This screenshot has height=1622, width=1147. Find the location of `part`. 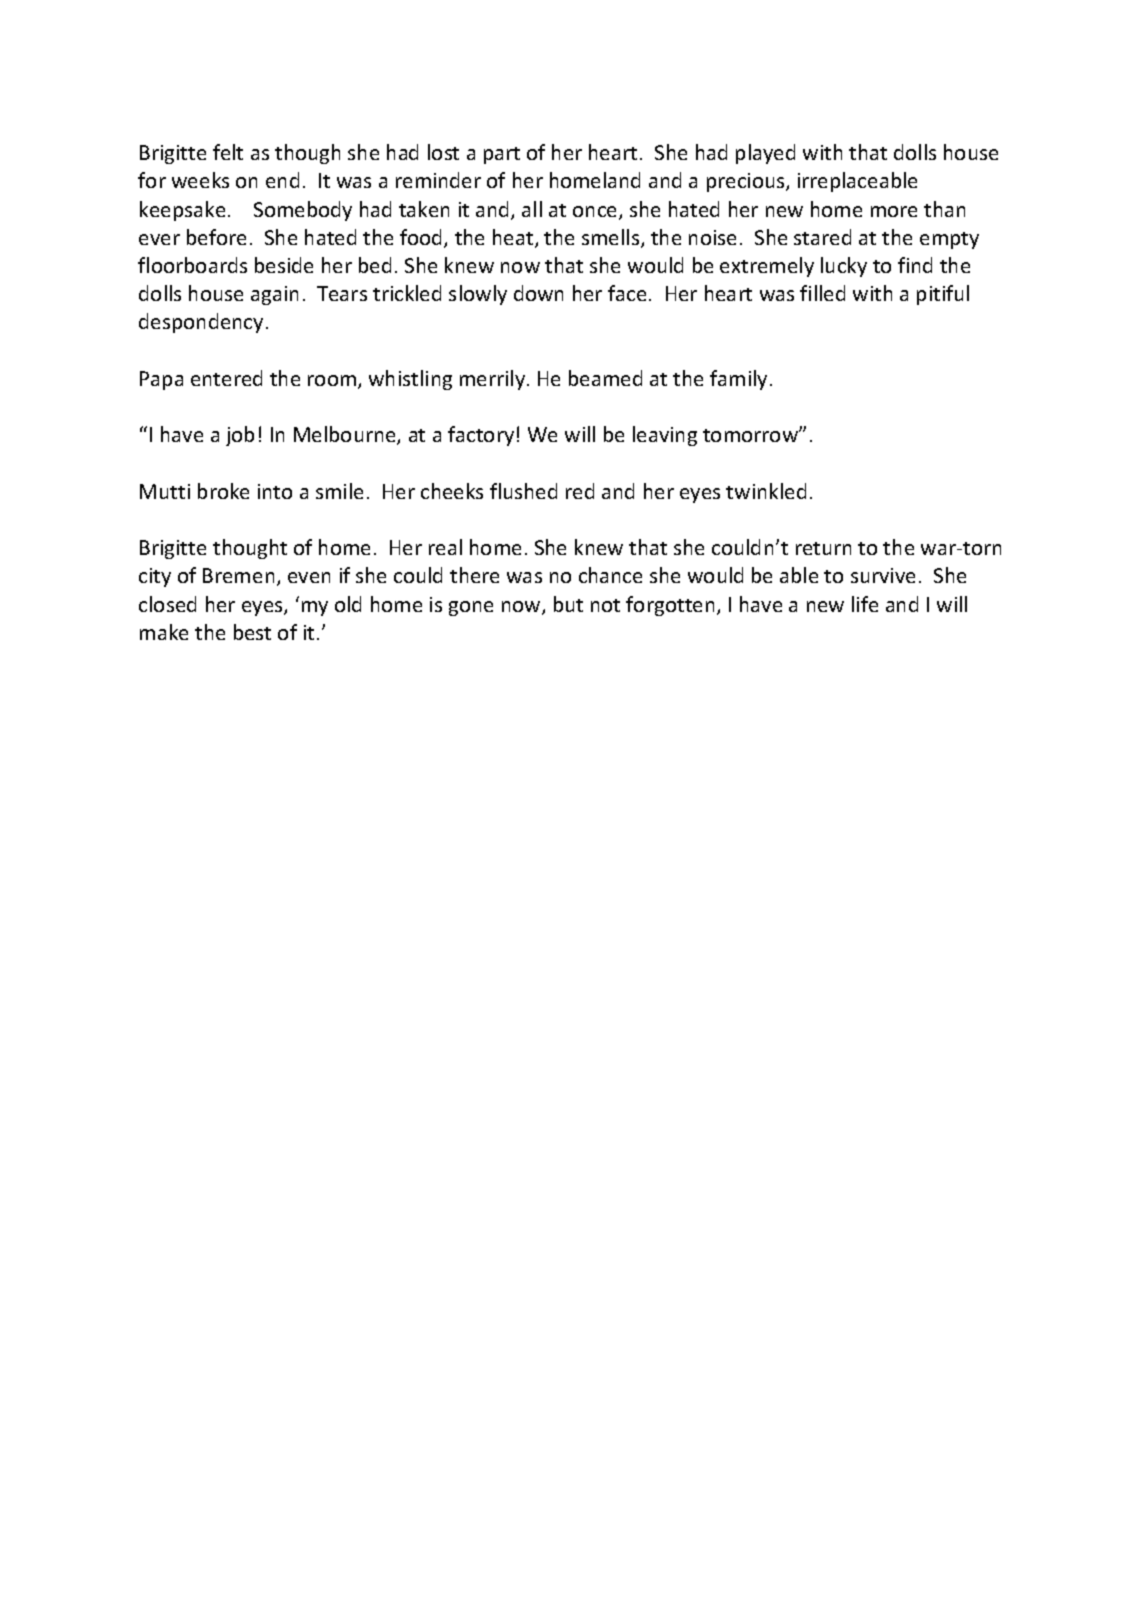

part is located at coordinates (502, 155).
